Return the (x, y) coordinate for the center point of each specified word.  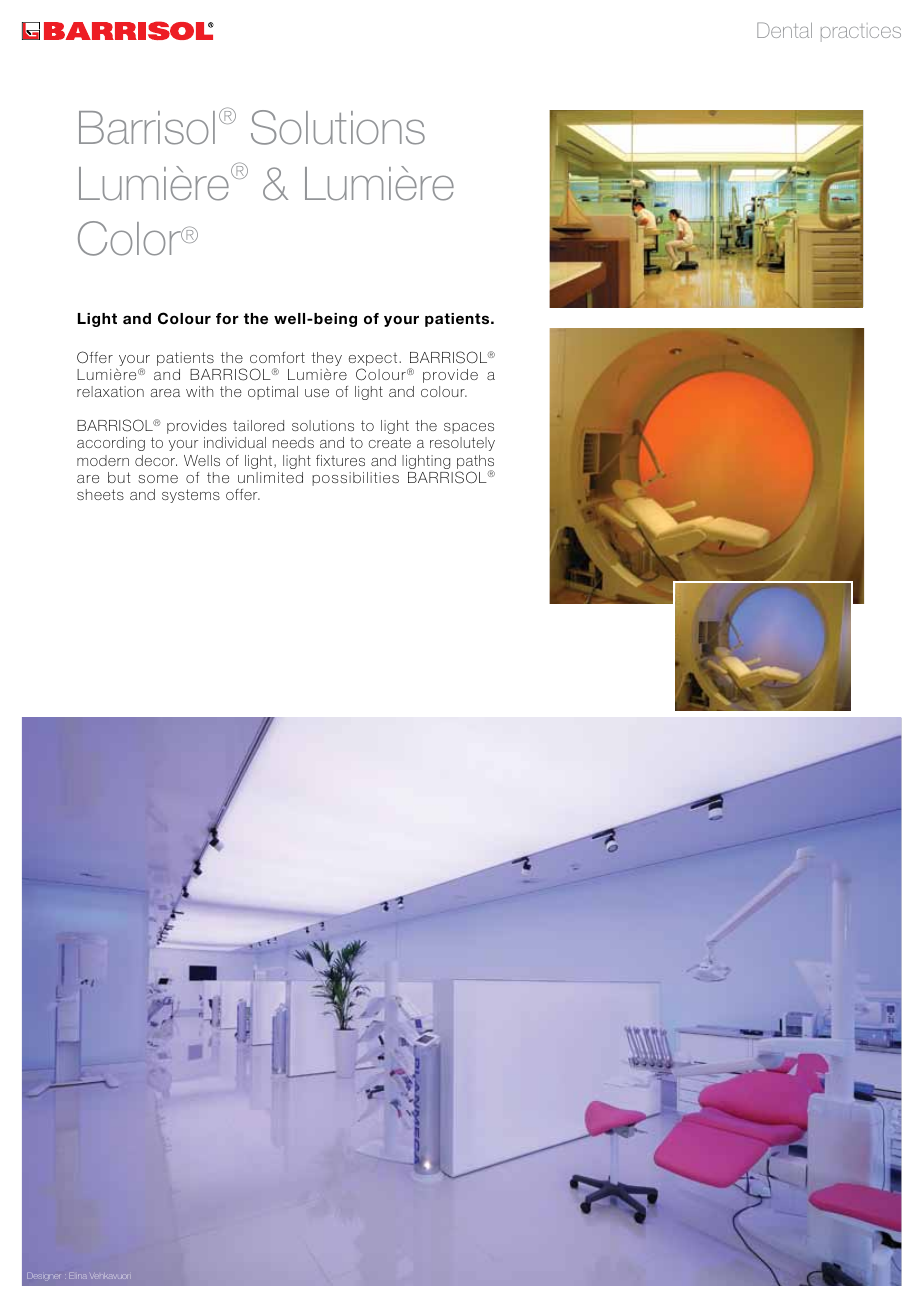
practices (861, 32)
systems (191, 496)
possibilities (355, 479)
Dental (784, 30)
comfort (277, 357)
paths (475, 463)
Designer (46, 1276)
